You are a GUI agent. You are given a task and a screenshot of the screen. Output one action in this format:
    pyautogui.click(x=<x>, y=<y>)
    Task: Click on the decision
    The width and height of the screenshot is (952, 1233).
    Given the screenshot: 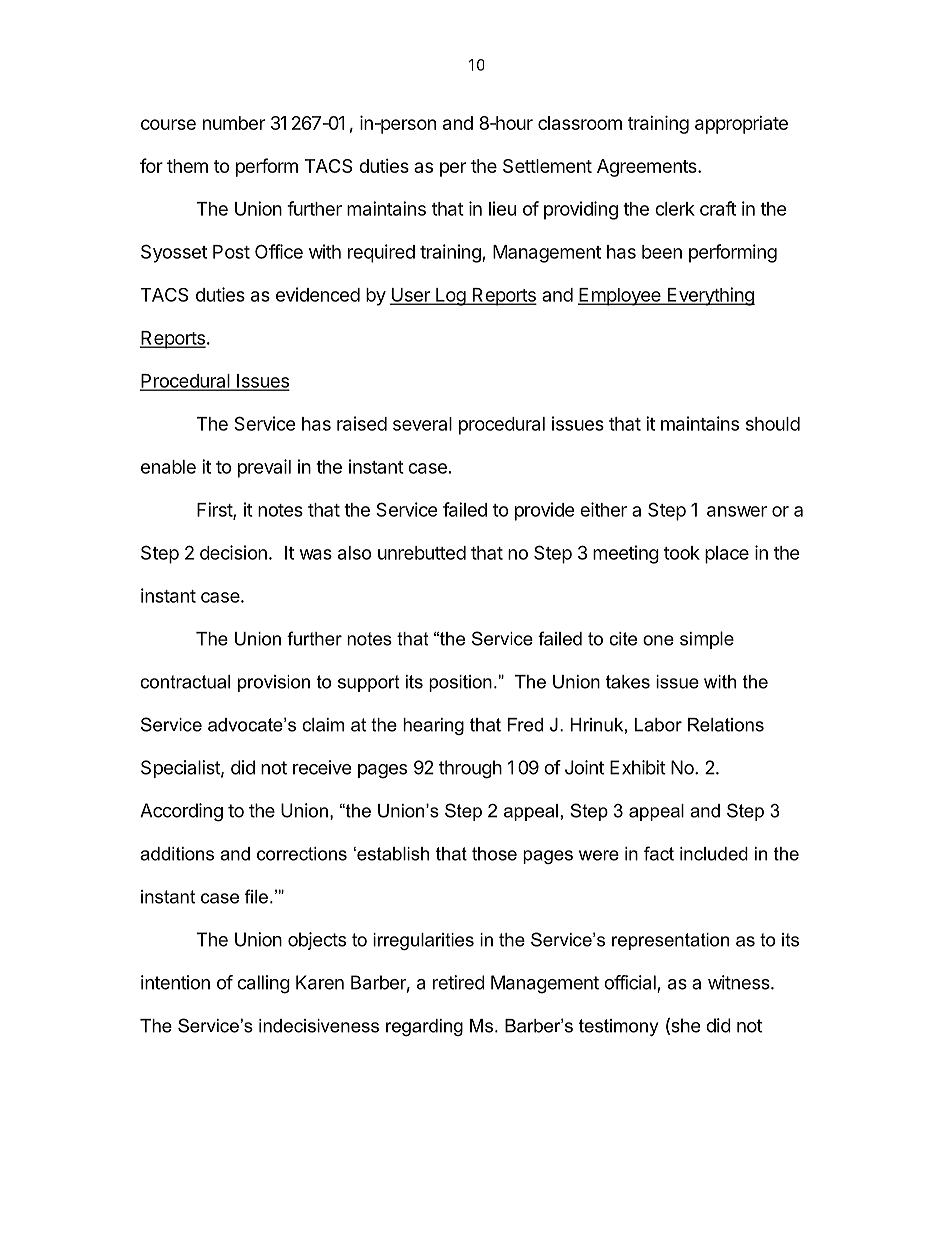 What is the action you would take?
    pyautogui.click(x=233, y=552)
